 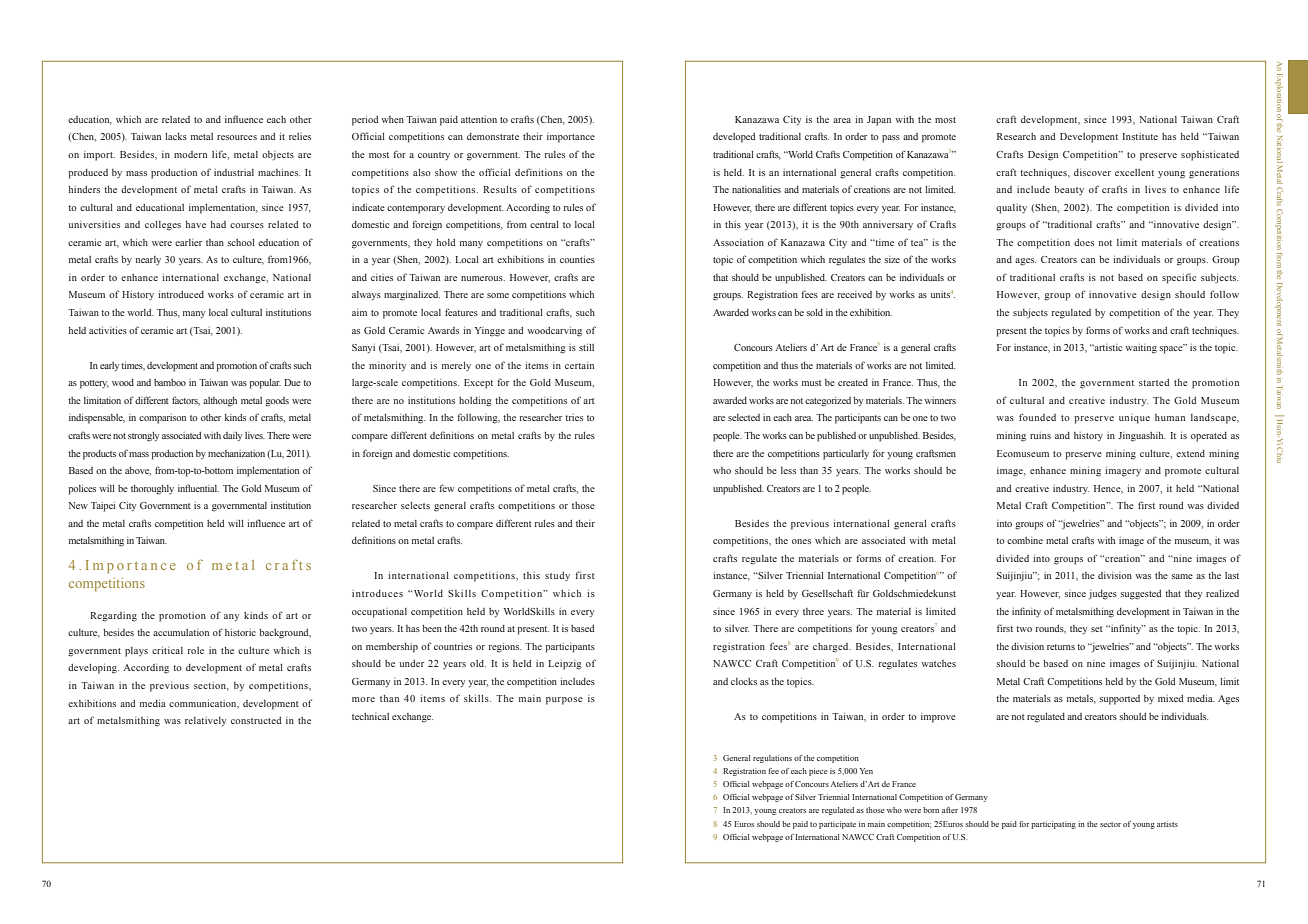 I want to click on resources, so click(x=237, y=137).
